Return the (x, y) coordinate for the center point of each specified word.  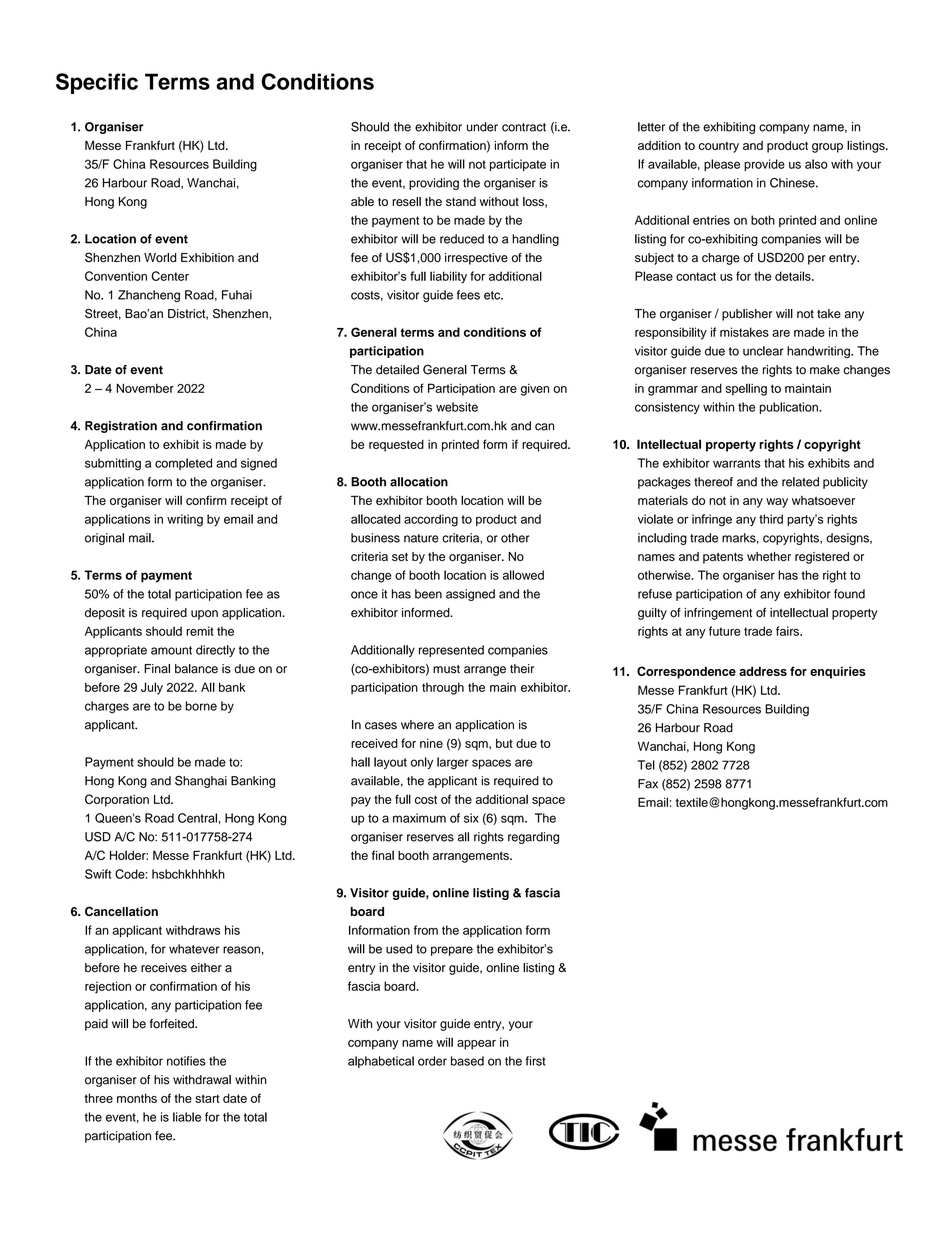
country (719, 147)
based (467, 1061)
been (428, 594)
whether (769, 556)
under (482, 127)
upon (204, 615)
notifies (186, 1061)
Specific (97, 83)
